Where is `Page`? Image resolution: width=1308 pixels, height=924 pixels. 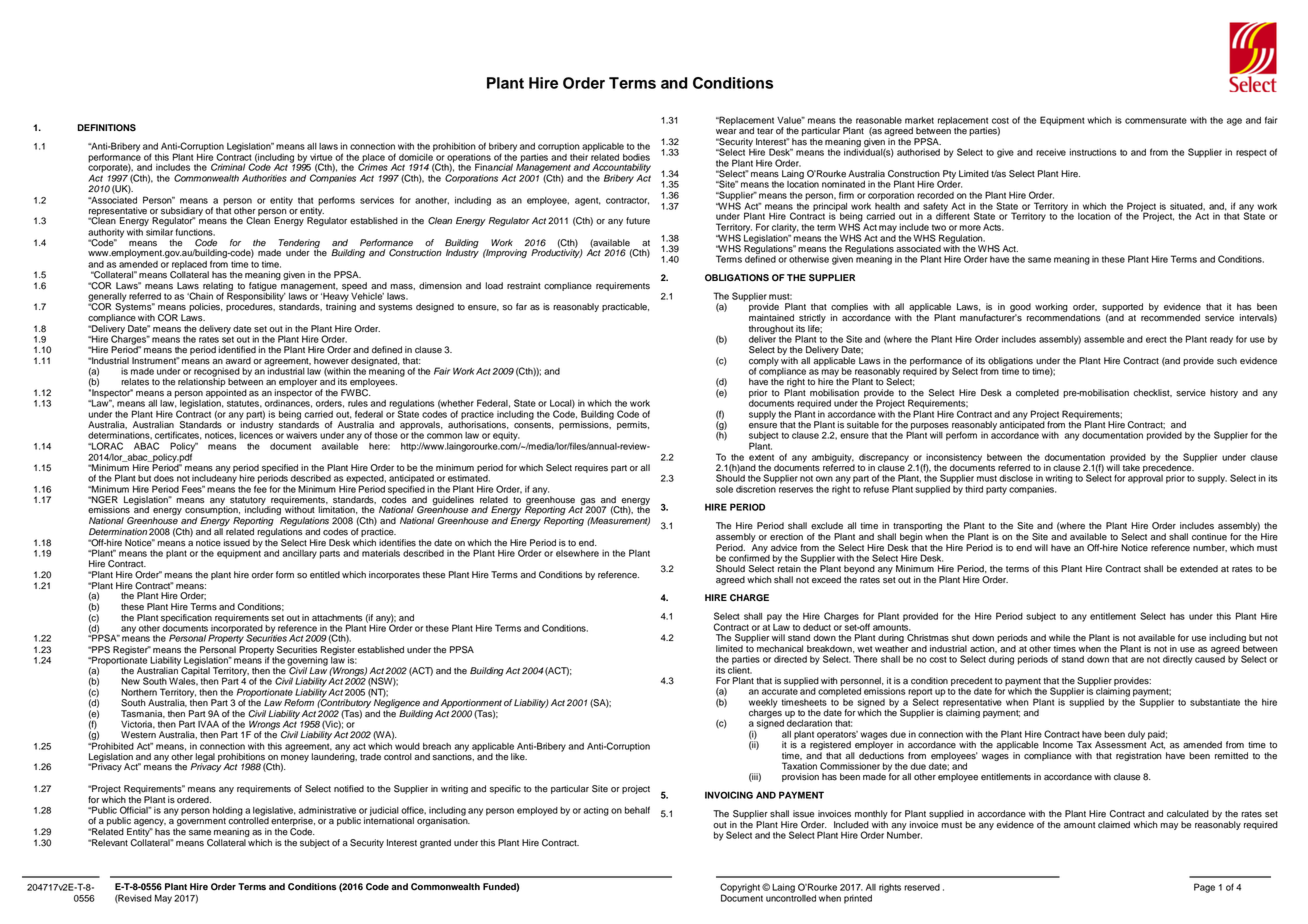
Page is located at coordinates (1204, 888).
